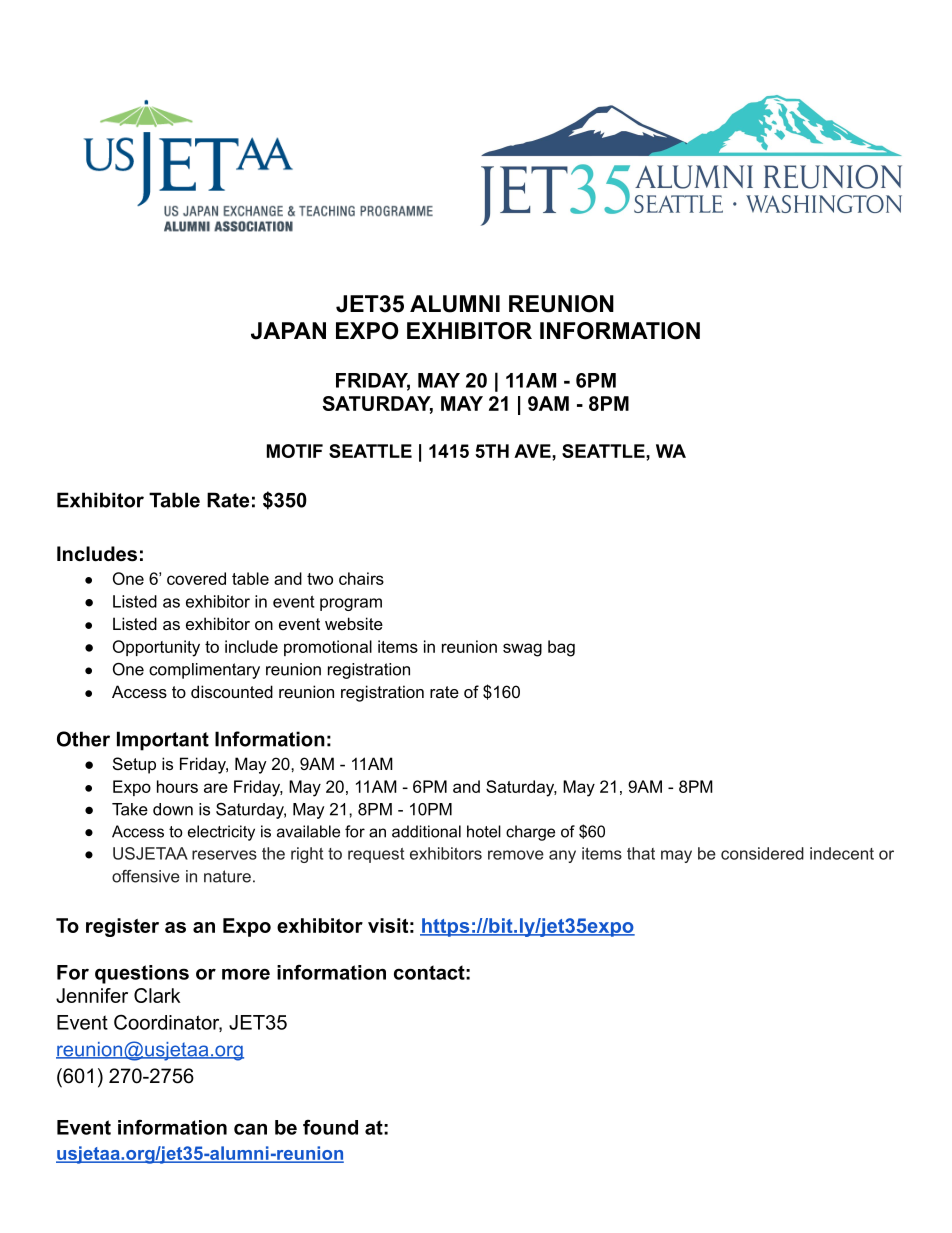 This document has width=952, height=1233. What do you see at coordinates (295, 451) in the document?
I see `MOTIF` at bounding box center [295, 451].
